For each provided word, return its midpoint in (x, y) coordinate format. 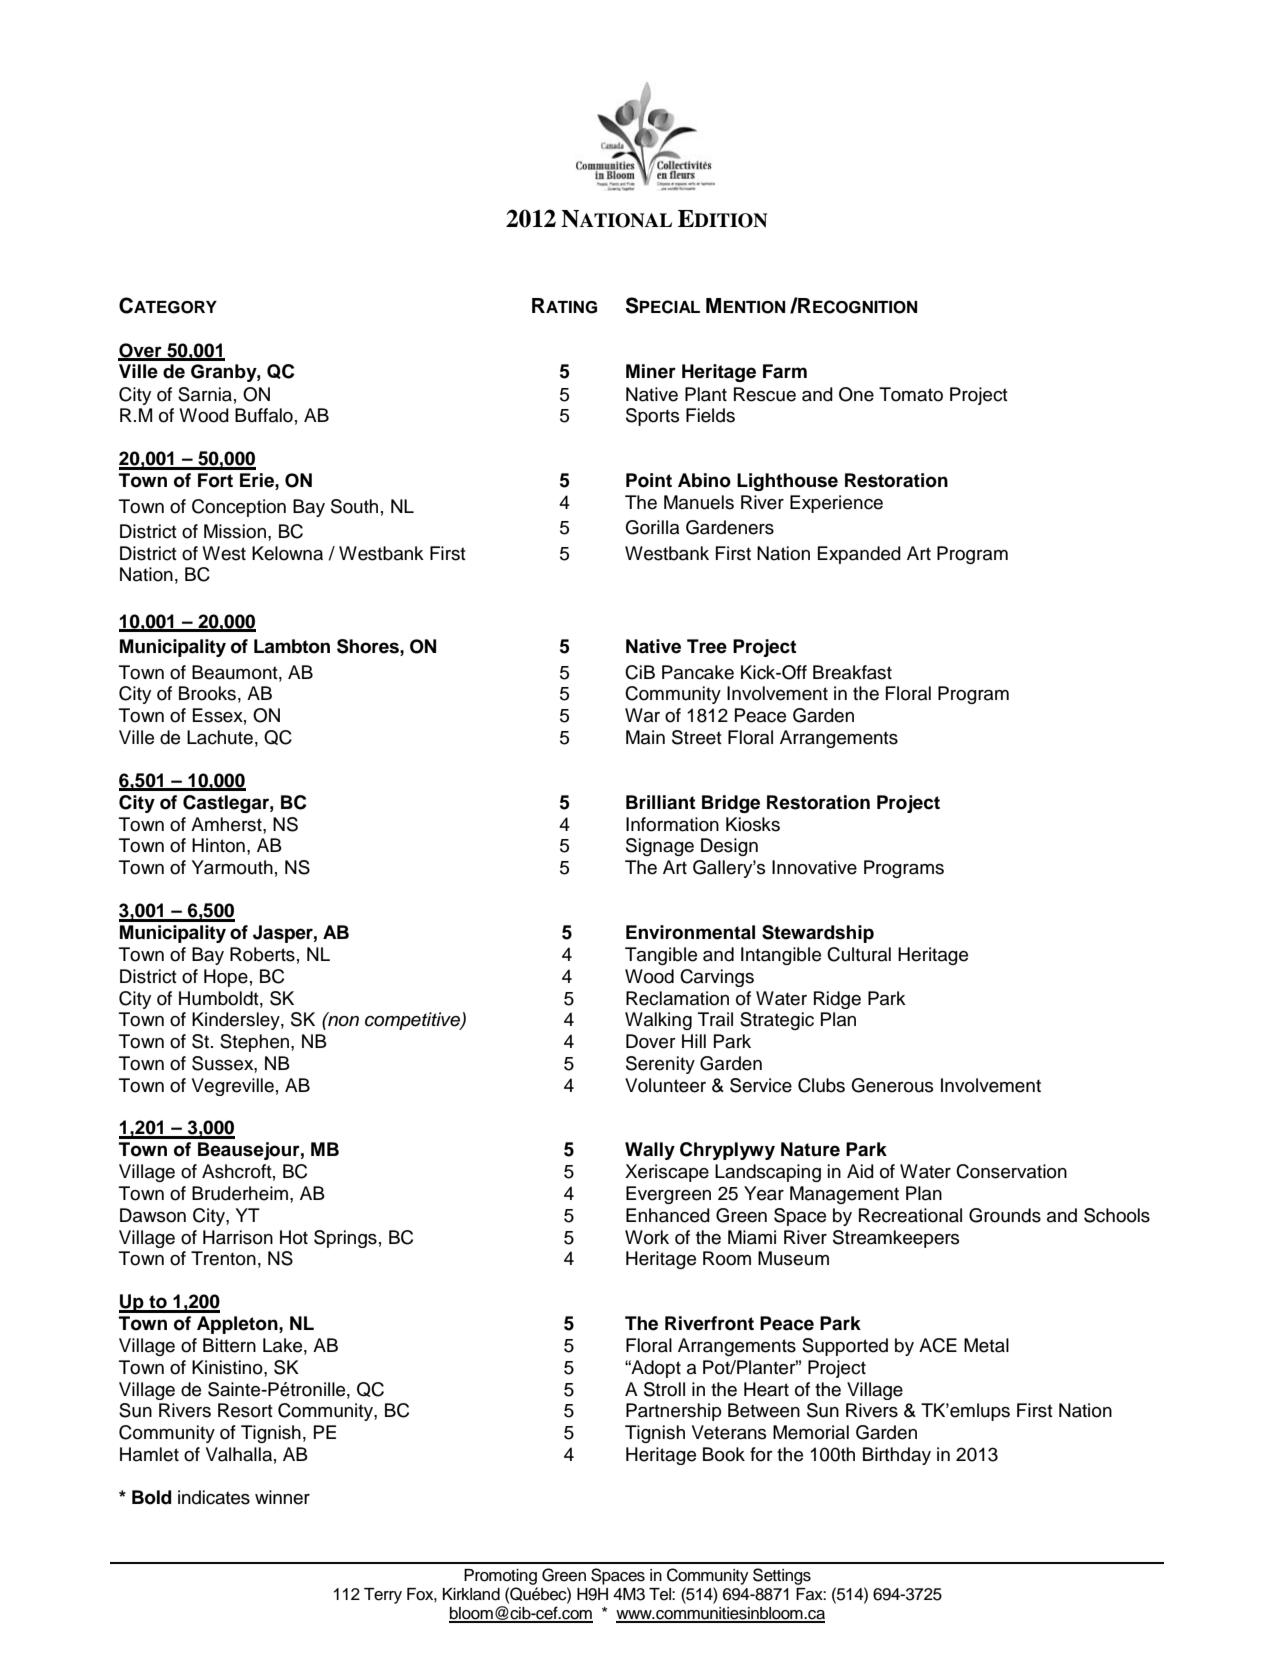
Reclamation (677, 998)
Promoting (500, 1577)
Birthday (897, 1456)
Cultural (859, 954)
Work (647, 1237)
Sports (652, 417)
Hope (226, 978)
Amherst (227, 824)
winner (282, 1497)
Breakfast (852, 672)
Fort (215, 480)
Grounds (1005, 1215)
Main (645, 737)
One (856, 394)
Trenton (223, 1258)
